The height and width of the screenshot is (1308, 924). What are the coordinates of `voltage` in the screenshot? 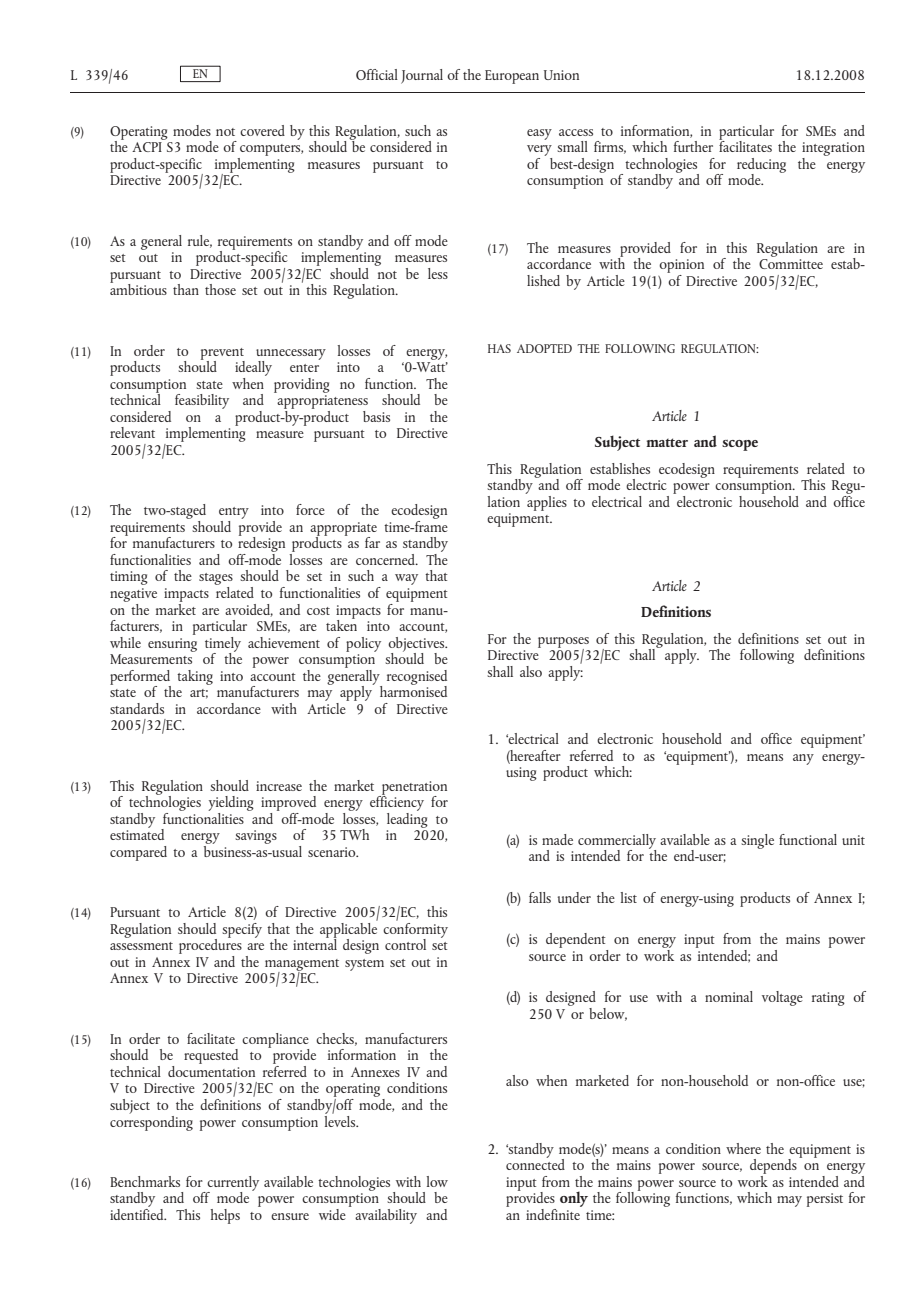 It's located at (782, 998).
